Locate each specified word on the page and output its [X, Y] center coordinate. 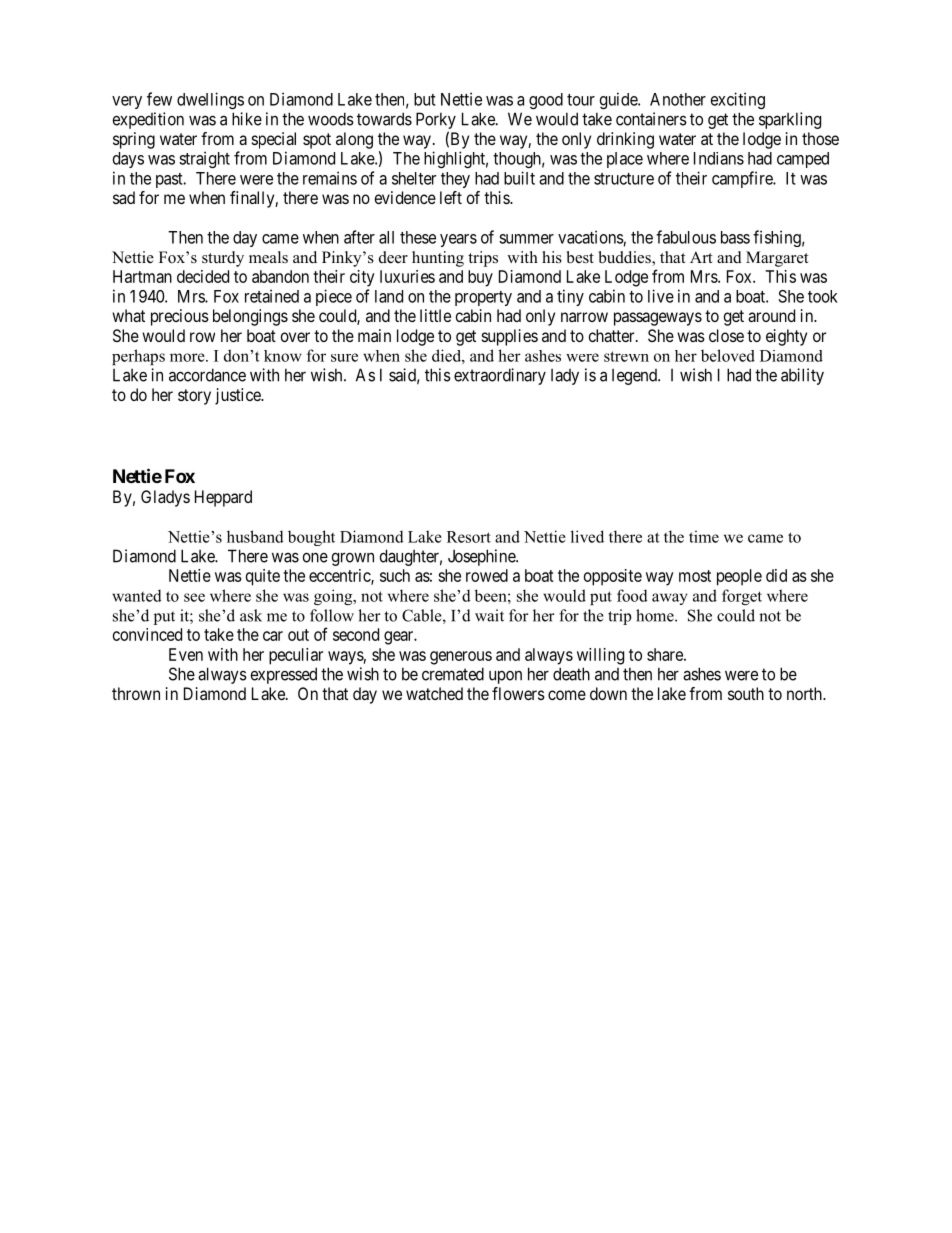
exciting [738, 100]
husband [255, 536]
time [704, 536]
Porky [436, 120]
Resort [469, 537]
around [771, 315]
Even [186, 654]
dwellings [210, 100]
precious [180, 317]
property [483, 298]
